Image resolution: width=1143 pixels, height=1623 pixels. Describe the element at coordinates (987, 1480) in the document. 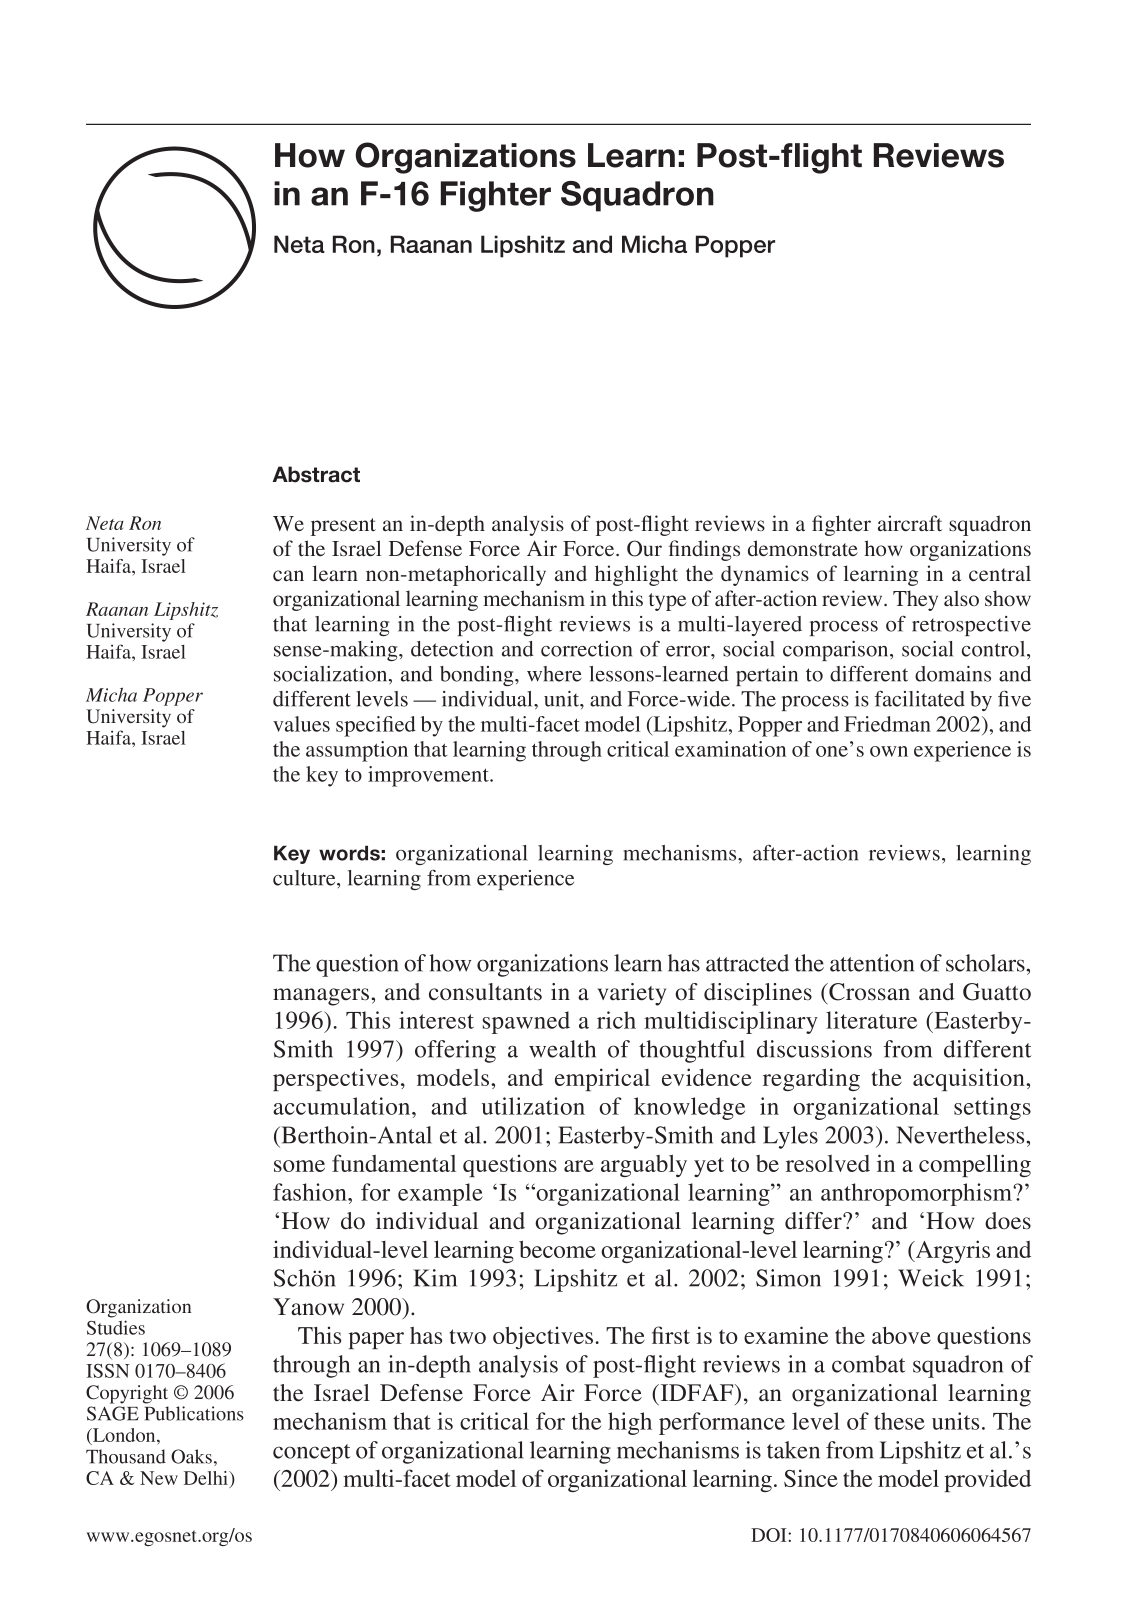

I see `provided` at that location.
